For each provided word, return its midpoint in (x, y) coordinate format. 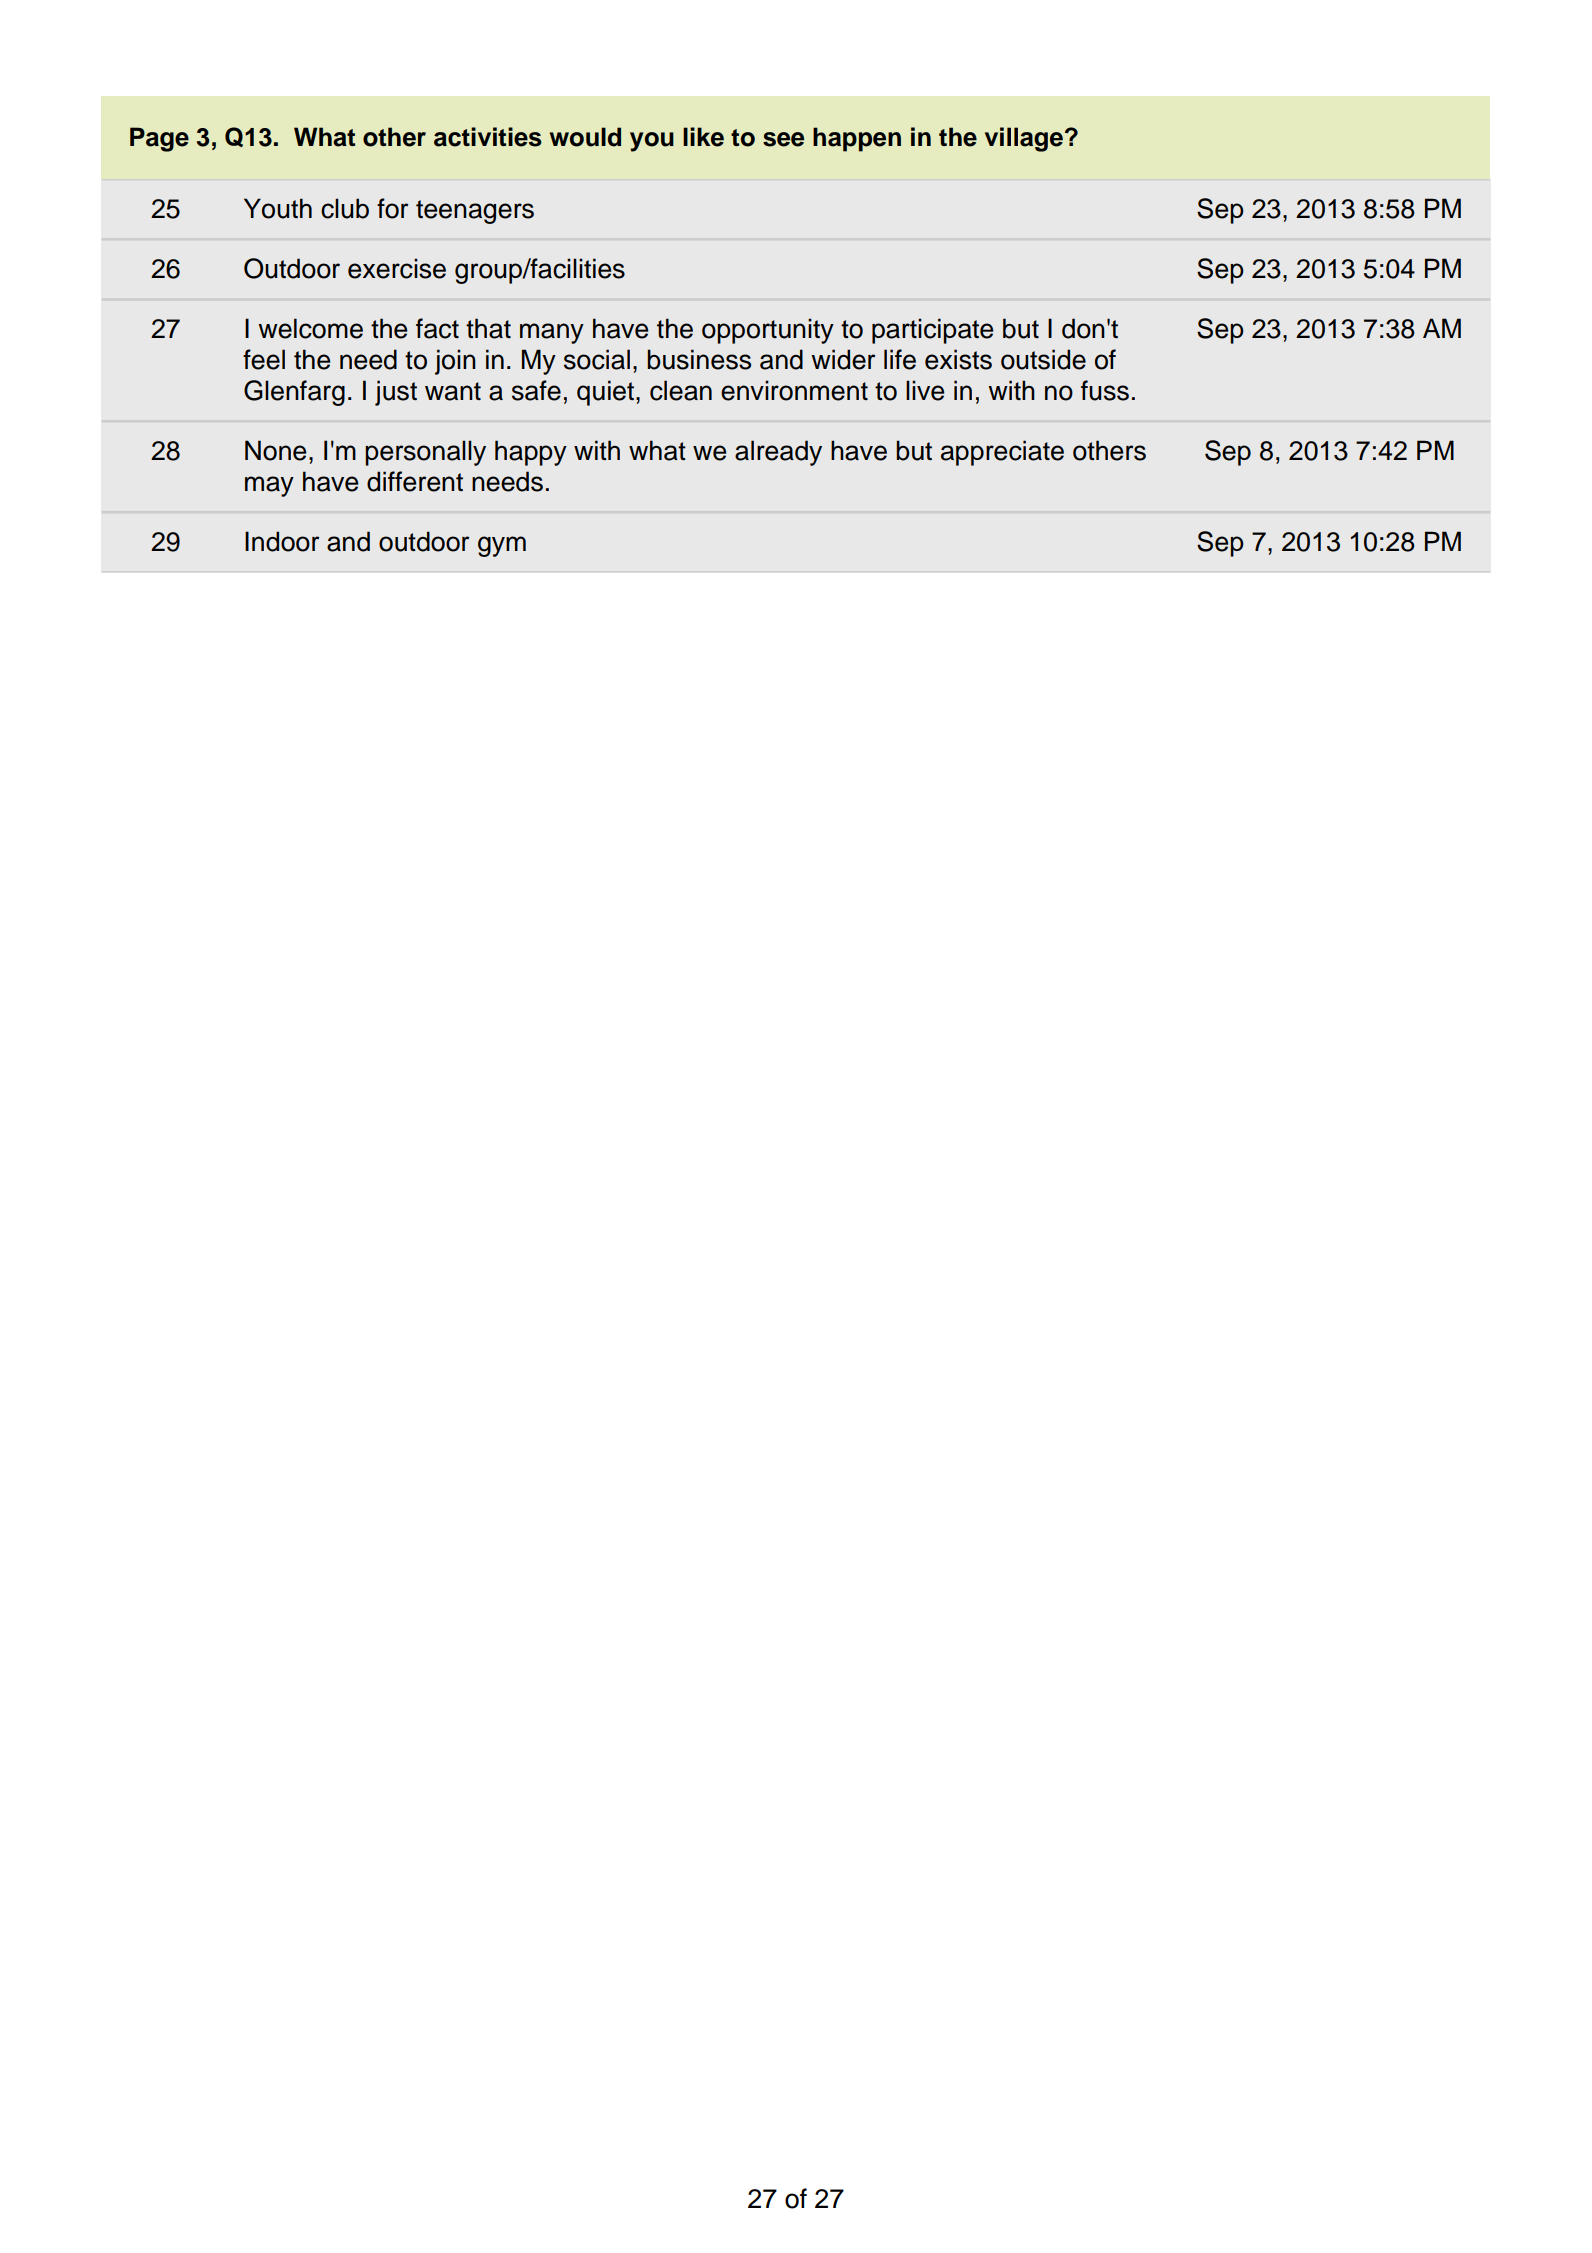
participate (932, 331)
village (1024, 139)
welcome (310, 328)
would (585, 137)
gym (502, 546)
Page (159, 139)
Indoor (282, 541)
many (552, 333)
